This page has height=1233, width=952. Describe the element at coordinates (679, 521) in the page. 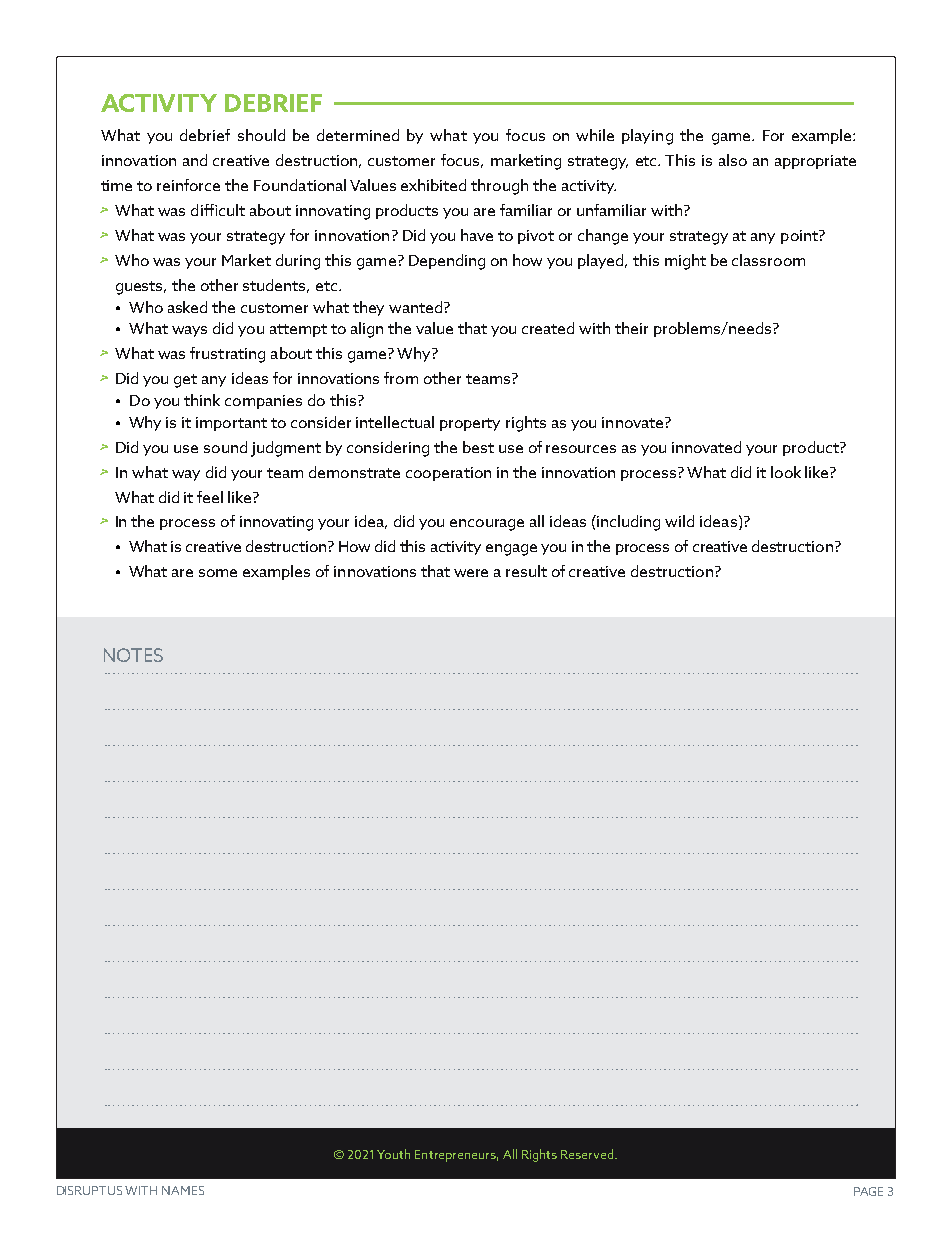

I see `wild` at that location.
